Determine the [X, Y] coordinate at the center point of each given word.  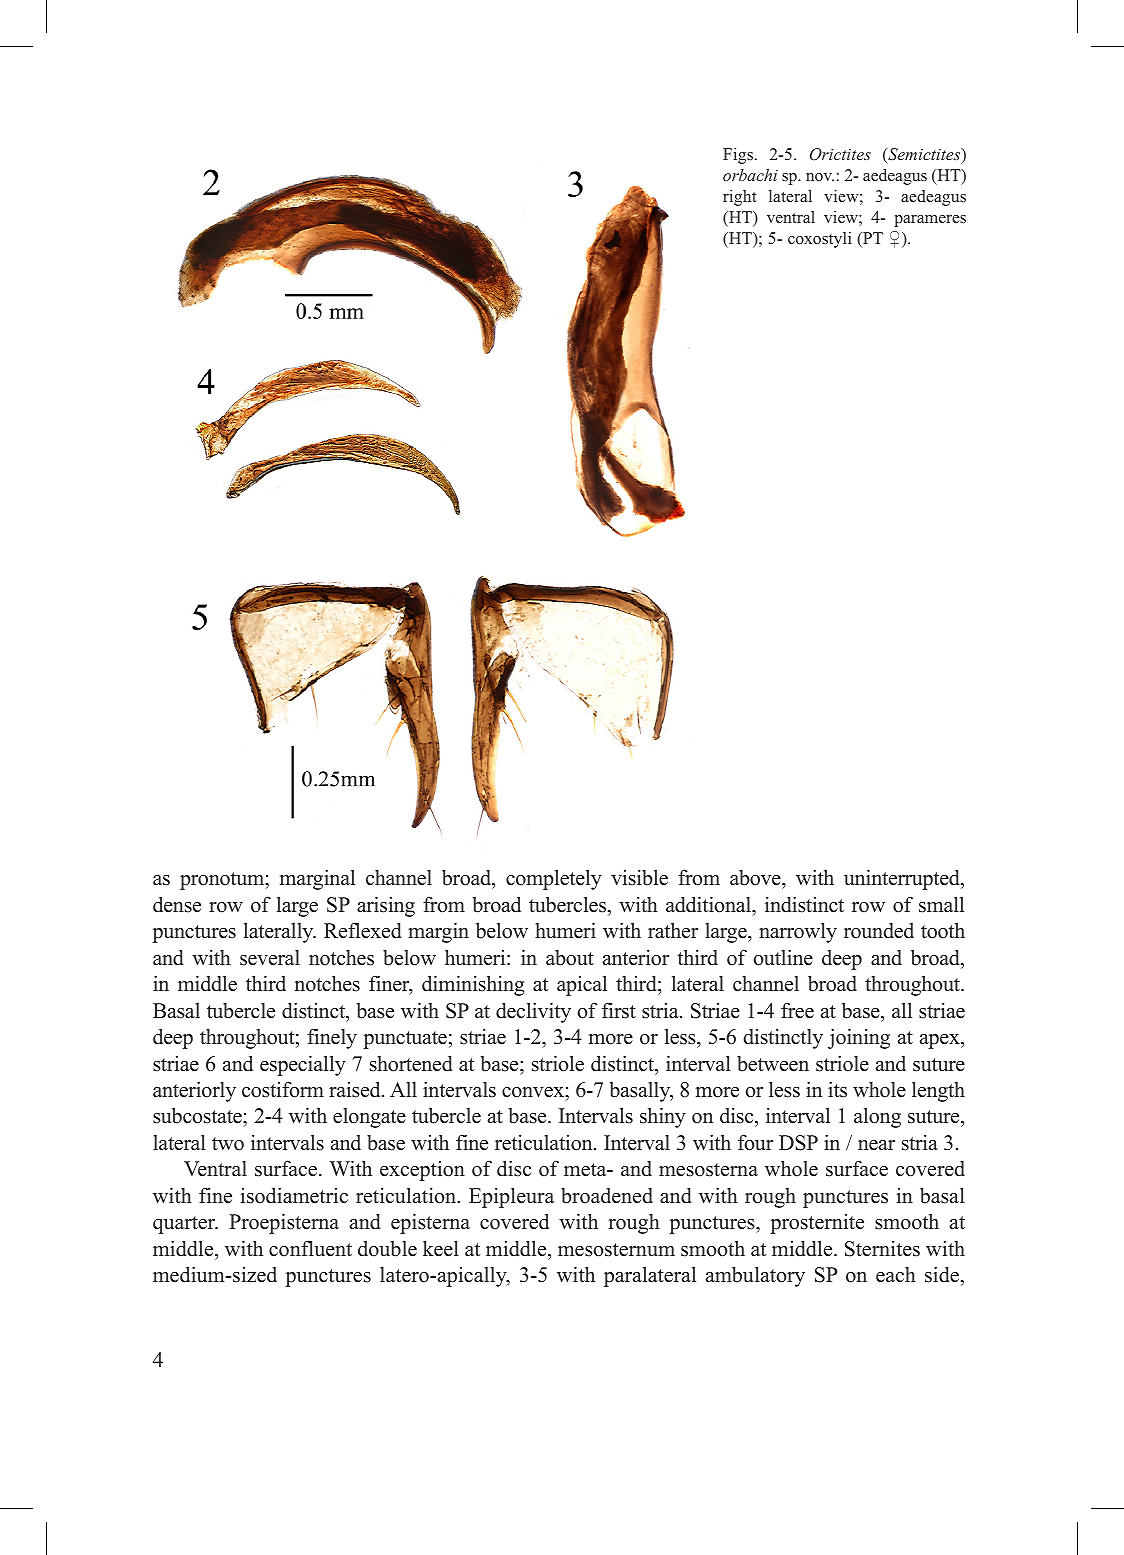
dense [177, 904]
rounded [879, 931]
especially [303, 1065]
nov [820, 177]
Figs [738, 156]
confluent [310, 1248]
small [941, 904]
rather [673, 930]
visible [639, 877]
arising [386, 906]
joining [859, 1038]
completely [554, 879]
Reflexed [362, 930]
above [756, 879]
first [619, 1010]
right [740, 198]
